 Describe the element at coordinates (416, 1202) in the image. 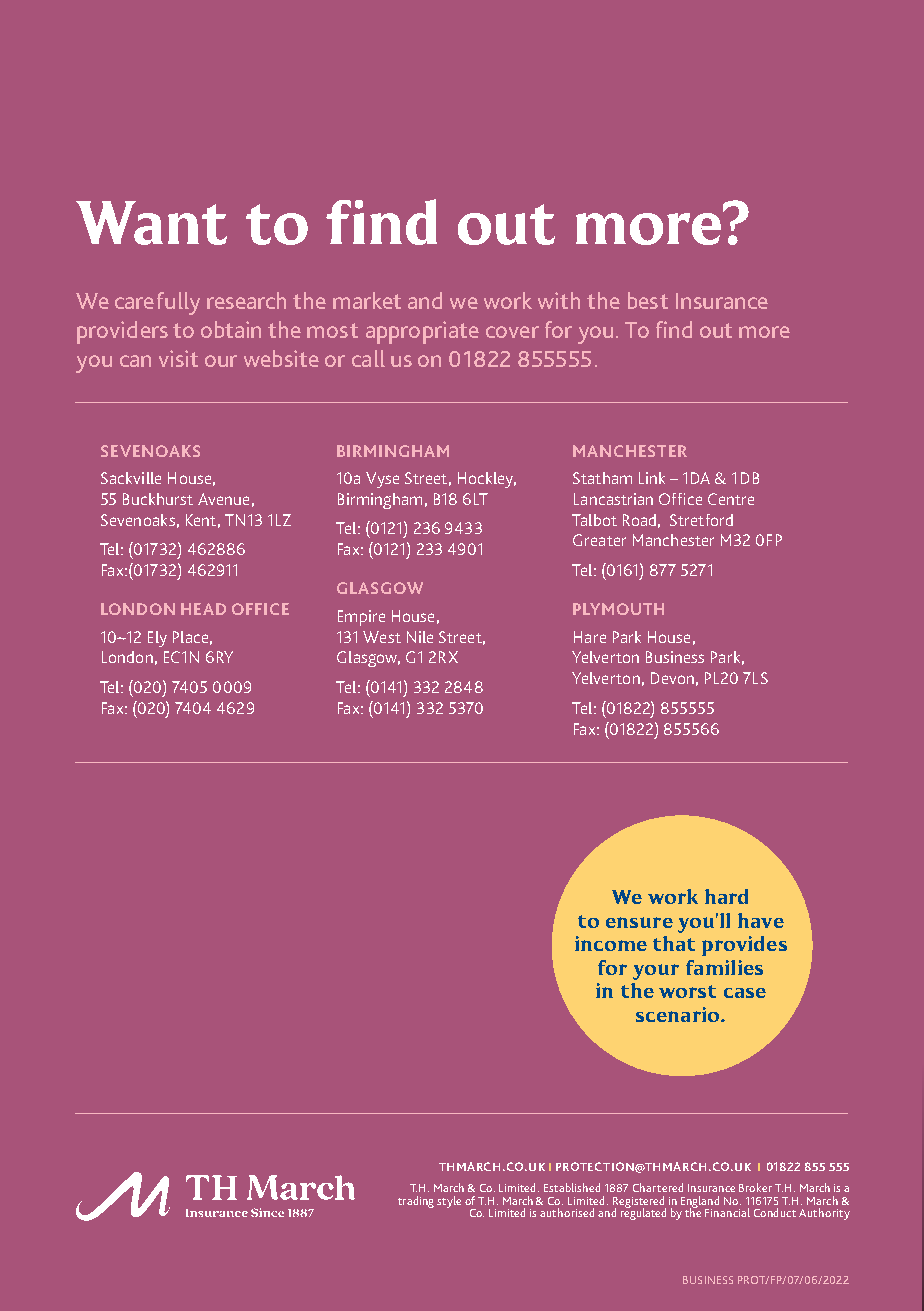

I see `trading` at that location.
